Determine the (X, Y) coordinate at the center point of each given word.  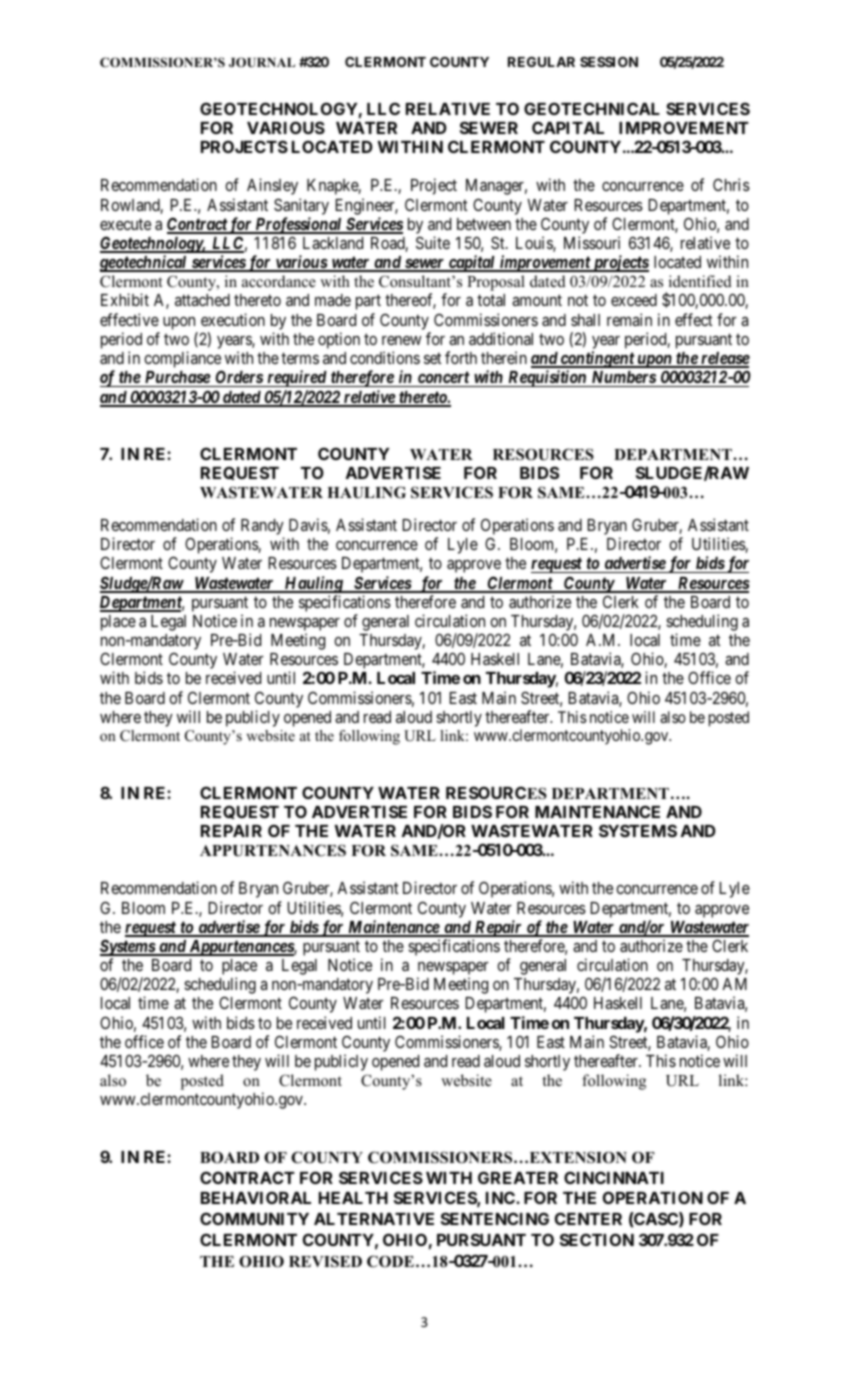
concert (443, 379)
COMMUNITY (254, 1218)
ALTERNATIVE (374, 1219)
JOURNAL (262, 62)
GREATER (518, 1177)
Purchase (177, 379)
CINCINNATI (614, 1177)
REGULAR (541, 62)
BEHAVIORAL (256, 1197)
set (432, 358)
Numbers (623, 379)
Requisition (547, 378)
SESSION (609, 62)
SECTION (597, 1239)
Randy (262, 528)
